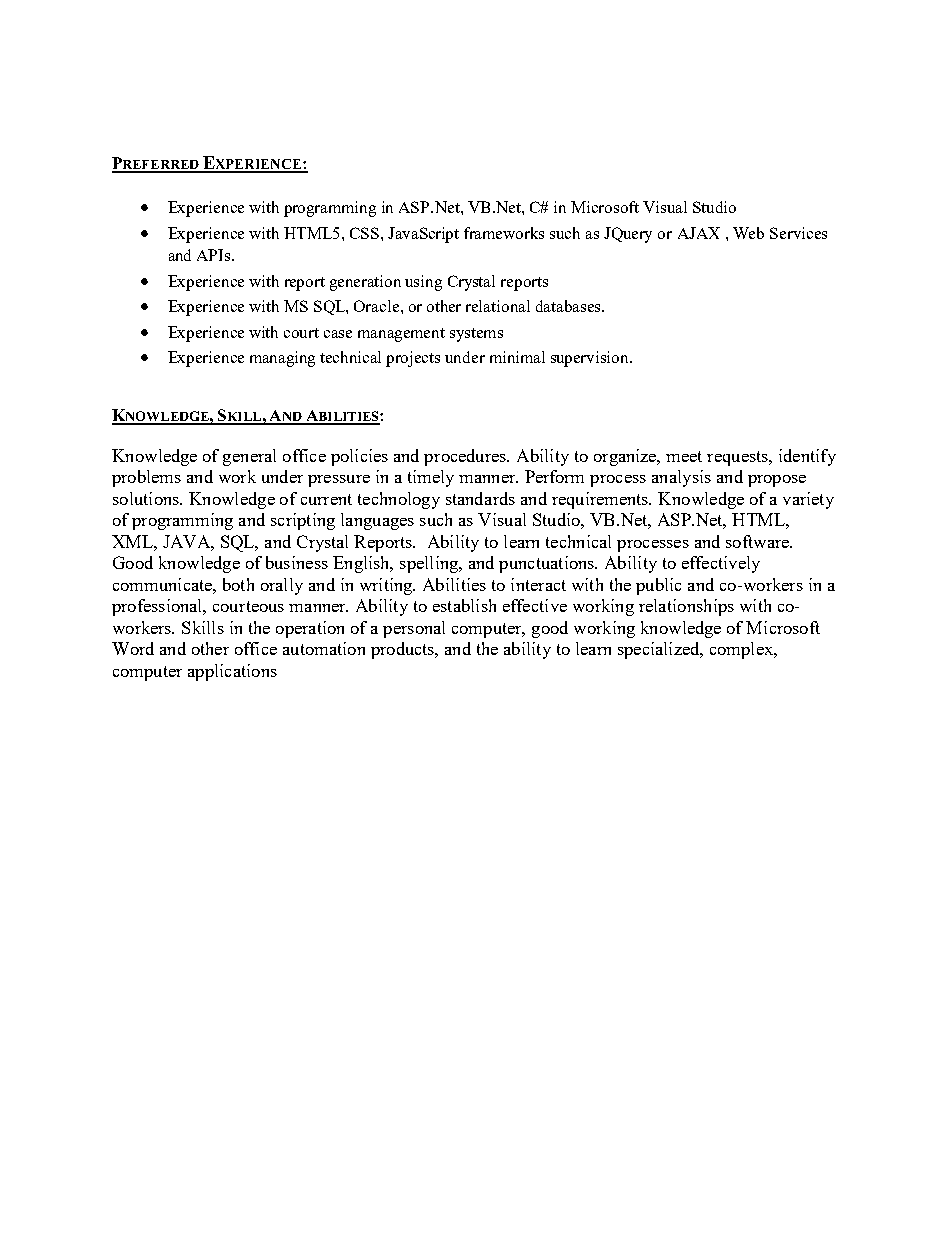 Image resolution: width=952 pixels, height=1233 pixels. What do you see at coordinates (423, 283) in the document?
I see `using` at bounding box center [423, 283].
